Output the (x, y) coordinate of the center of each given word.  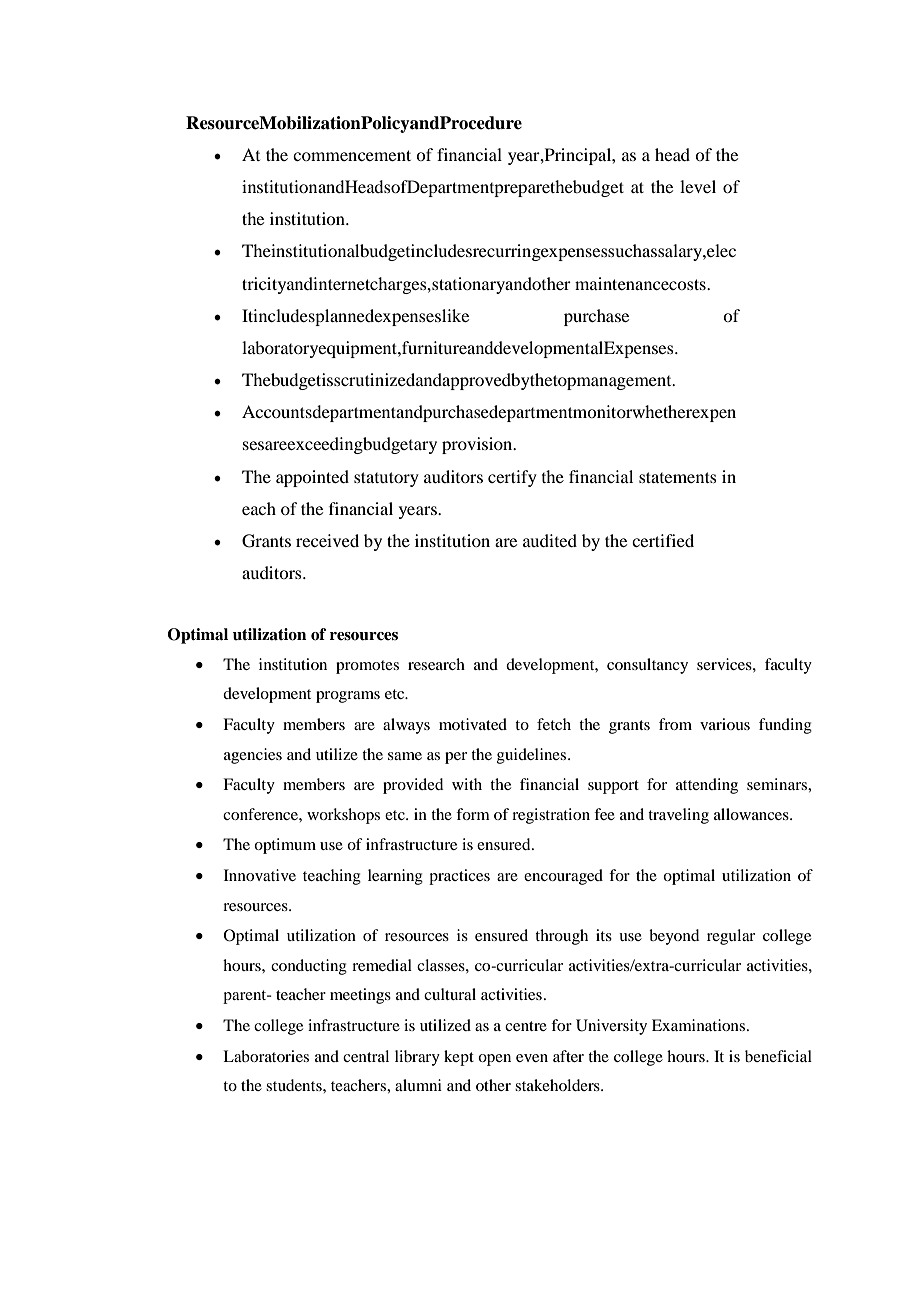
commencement (352, 155)
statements (678, 477)
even (532, 1058)
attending (707, 786)
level (698, 186)
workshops (343, 816)
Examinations (700, 1025)
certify (512, 478)
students (295, 1085)
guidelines (533, 756)
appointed (312, 478)
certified (663, 540)
